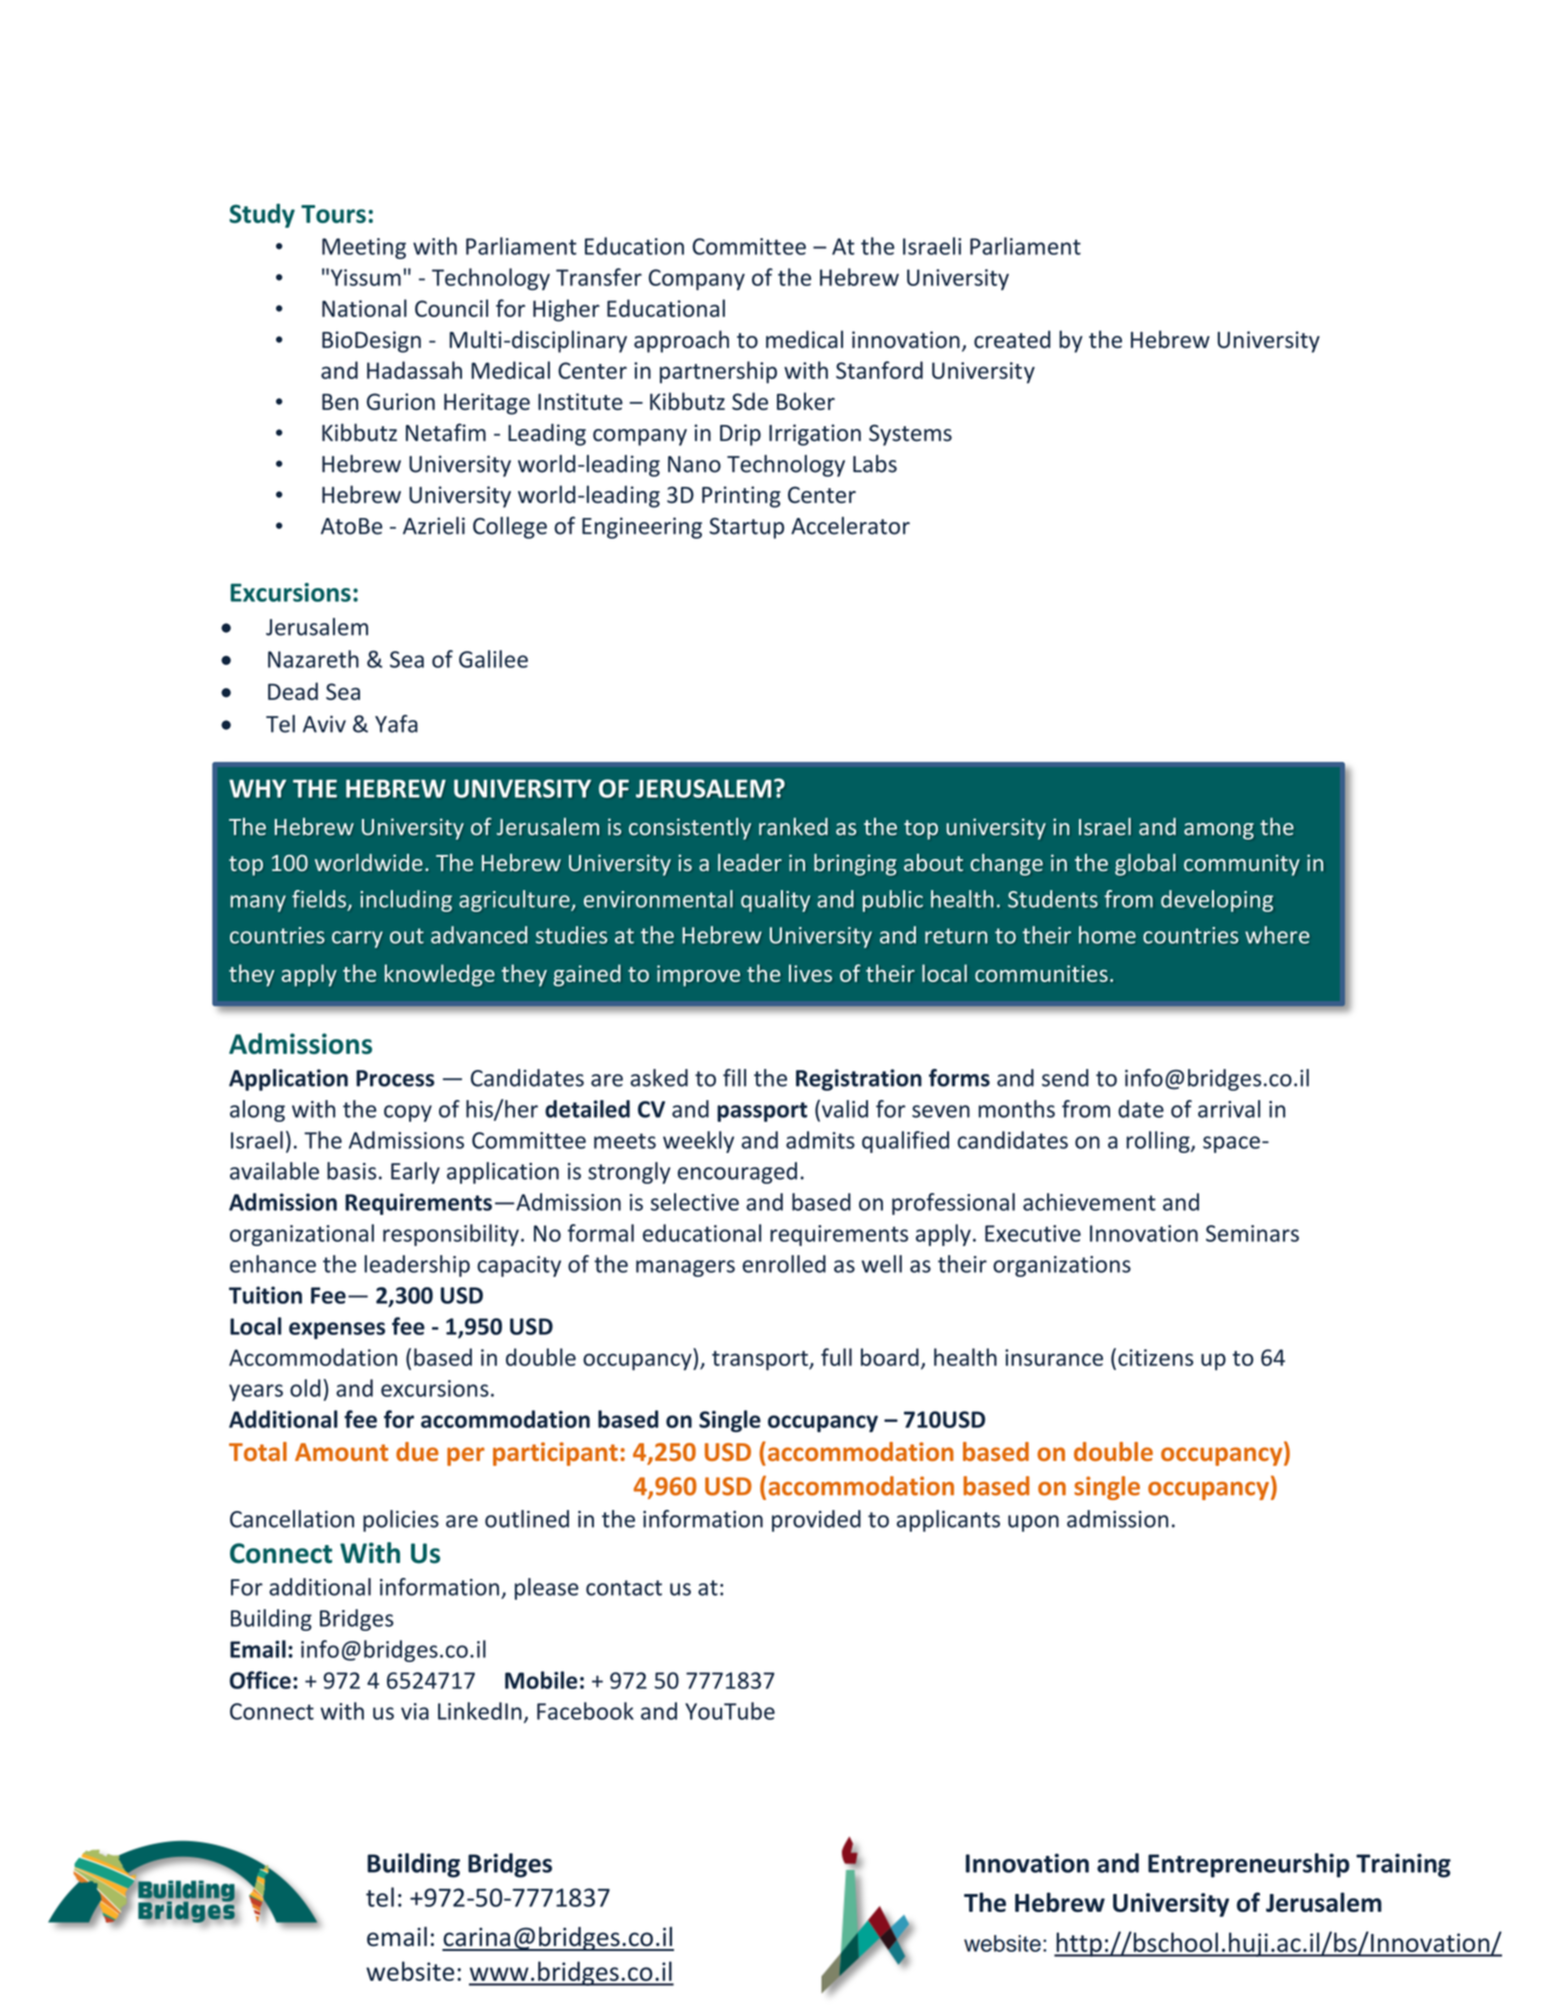 The width and height of the document is (1556, 2014). What do you see at coordinates (1155, 1357) in the document?
I see `citizens` at bounding box center [1155, 1357].
